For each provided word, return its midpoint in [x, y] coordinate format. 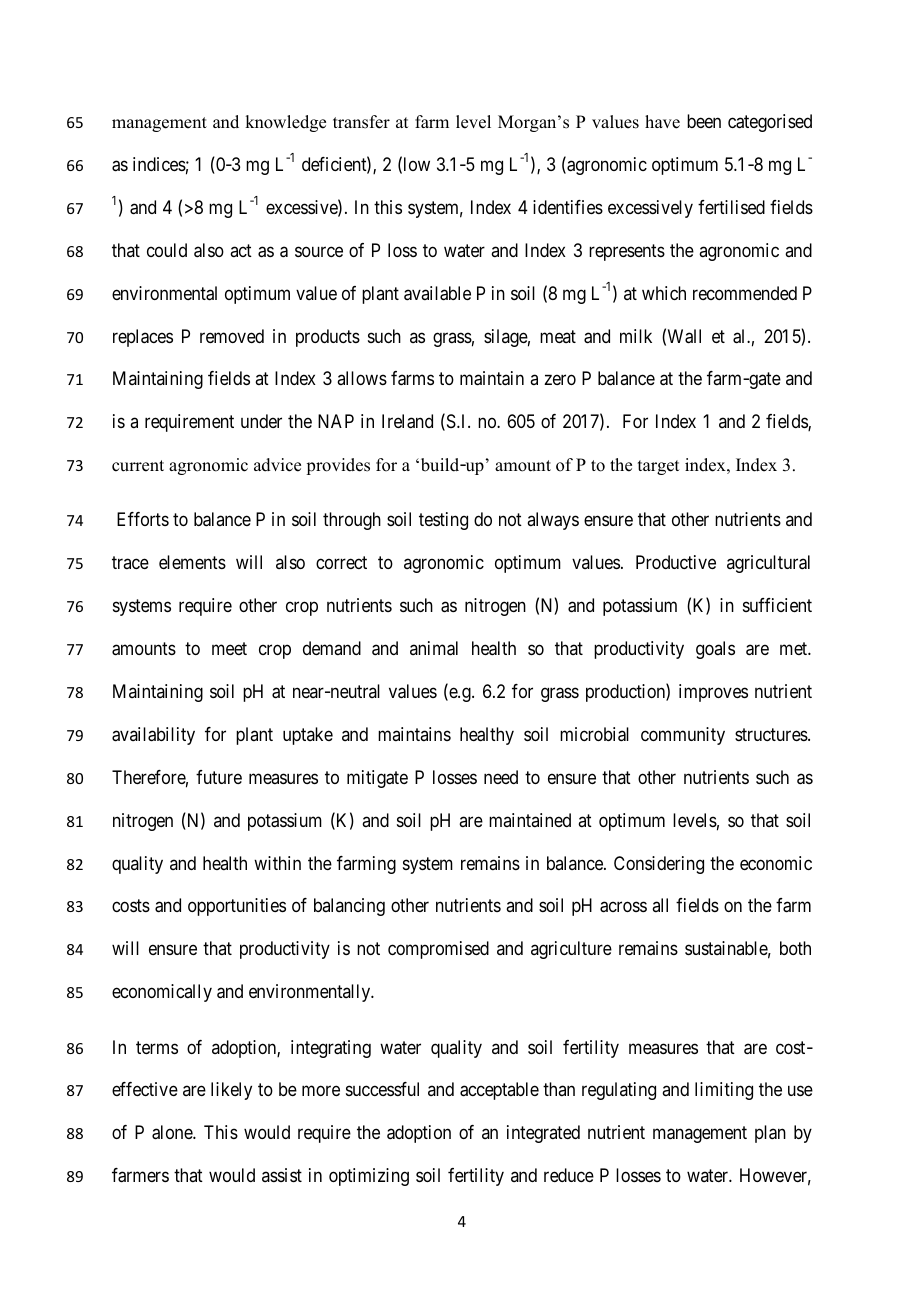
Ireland [407, 421]
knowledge [285, 123]
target [658, 467]
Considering [659, 865]
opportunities [237, 907]
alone [173, 1132]
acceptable [499, 1091]
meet [229, 648]
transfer [361, 122]
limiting [724, 1091]
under [261, 421]
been [704, 121]
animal [434, 648]
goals [715, 650]
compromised [438, 950]
